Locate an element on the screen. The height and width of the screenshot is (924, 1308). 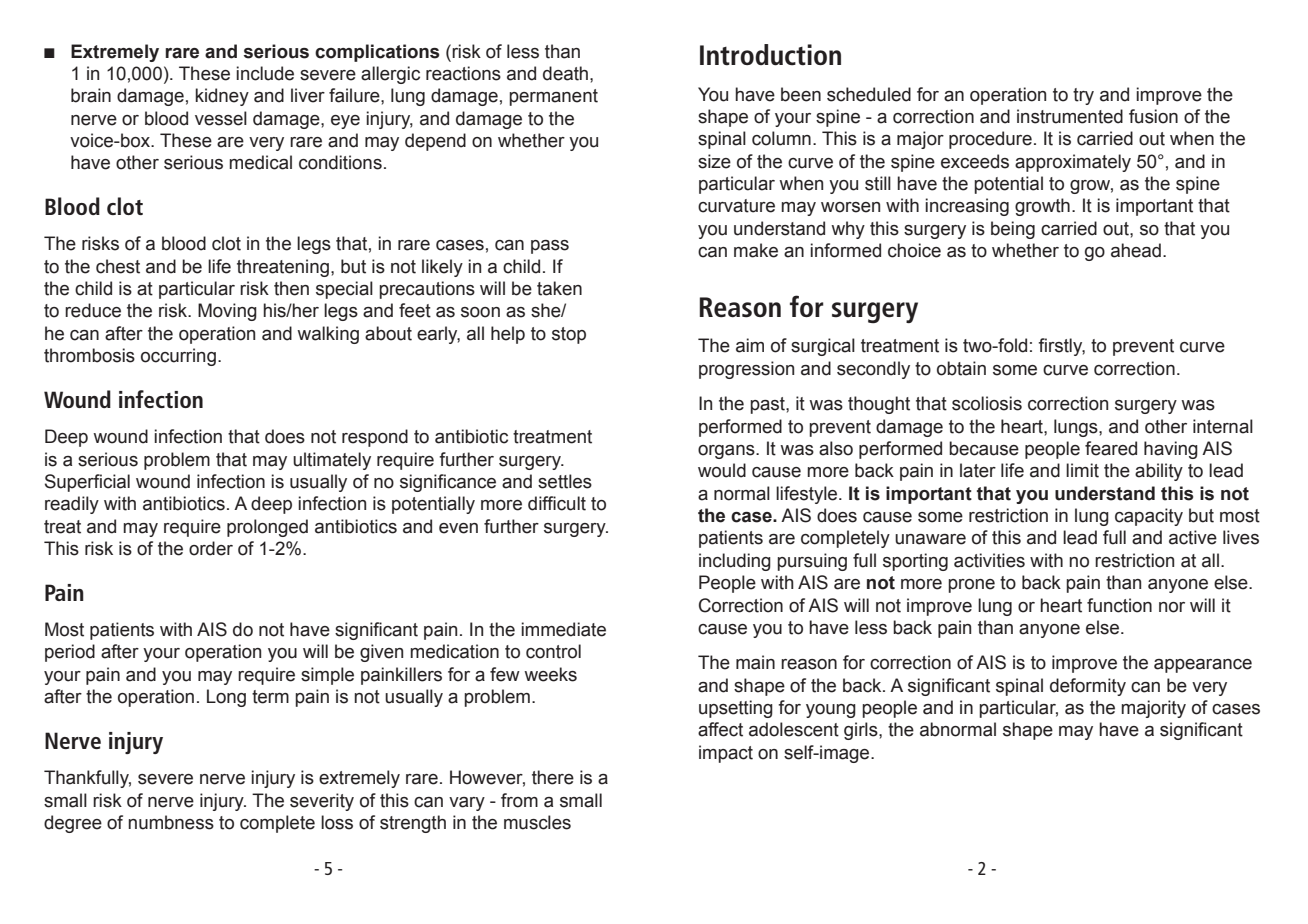
death is located at coordinates (565, 73).
